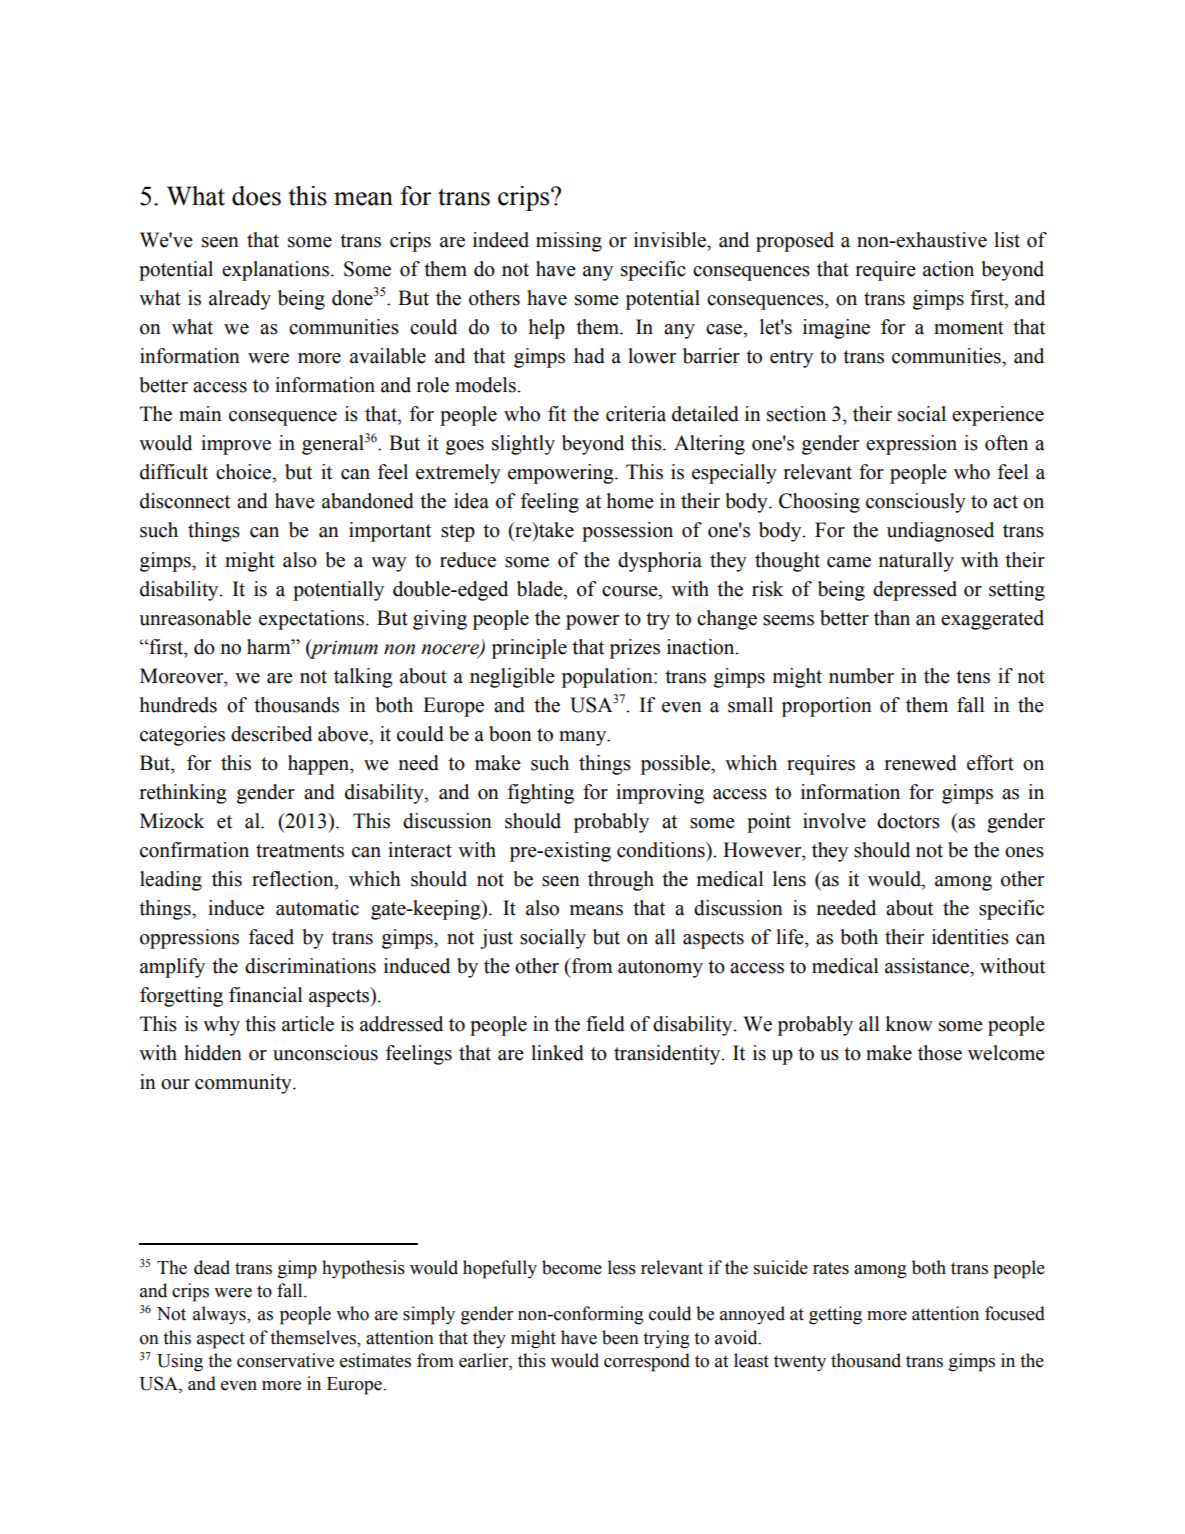  What do you see at coordinates (1007, 240) in the screenshot?
I see `list` at bounding box center [1007, 240].
